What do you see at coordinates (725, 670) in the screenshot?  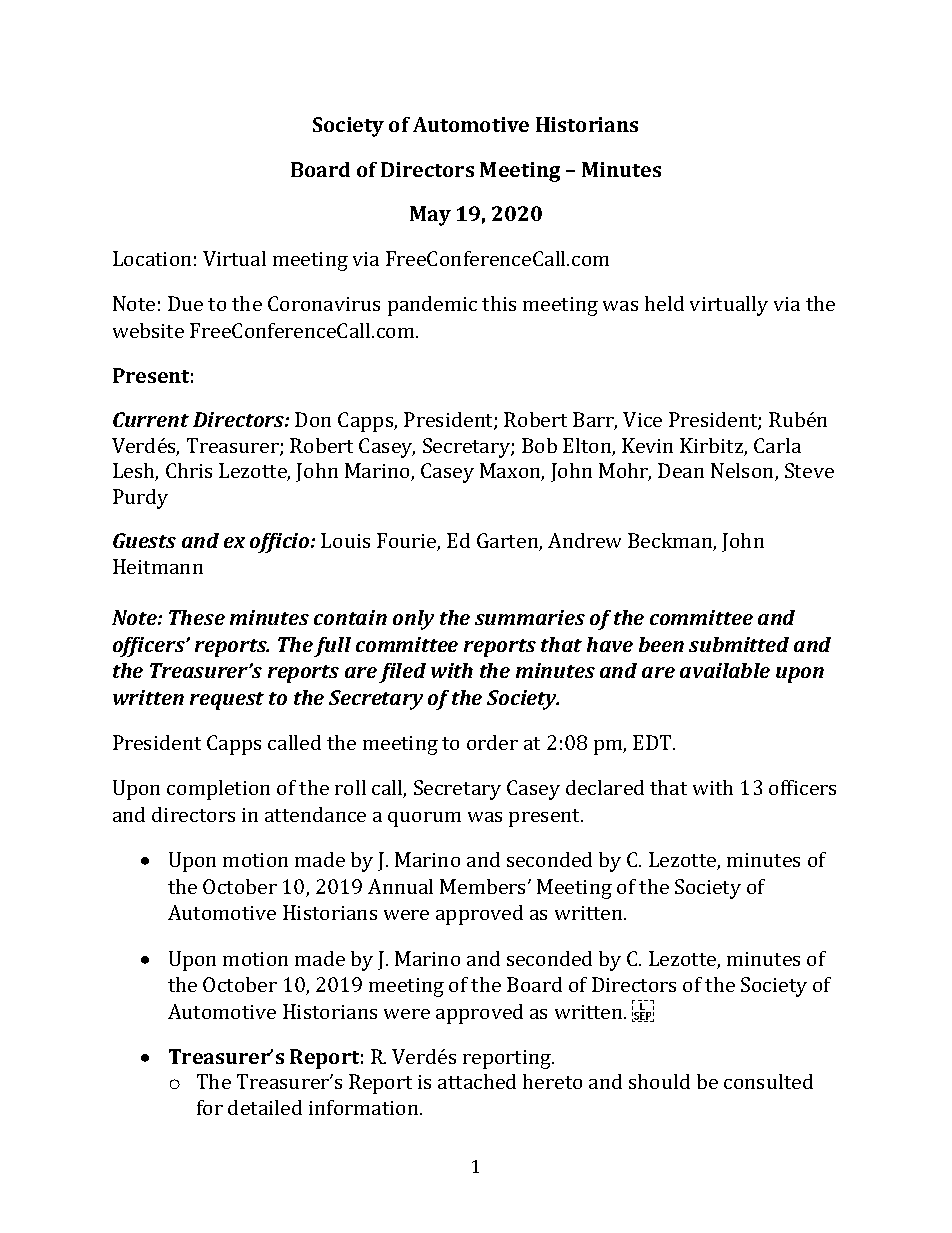 I see `available` at bounding box center [725, 670].
